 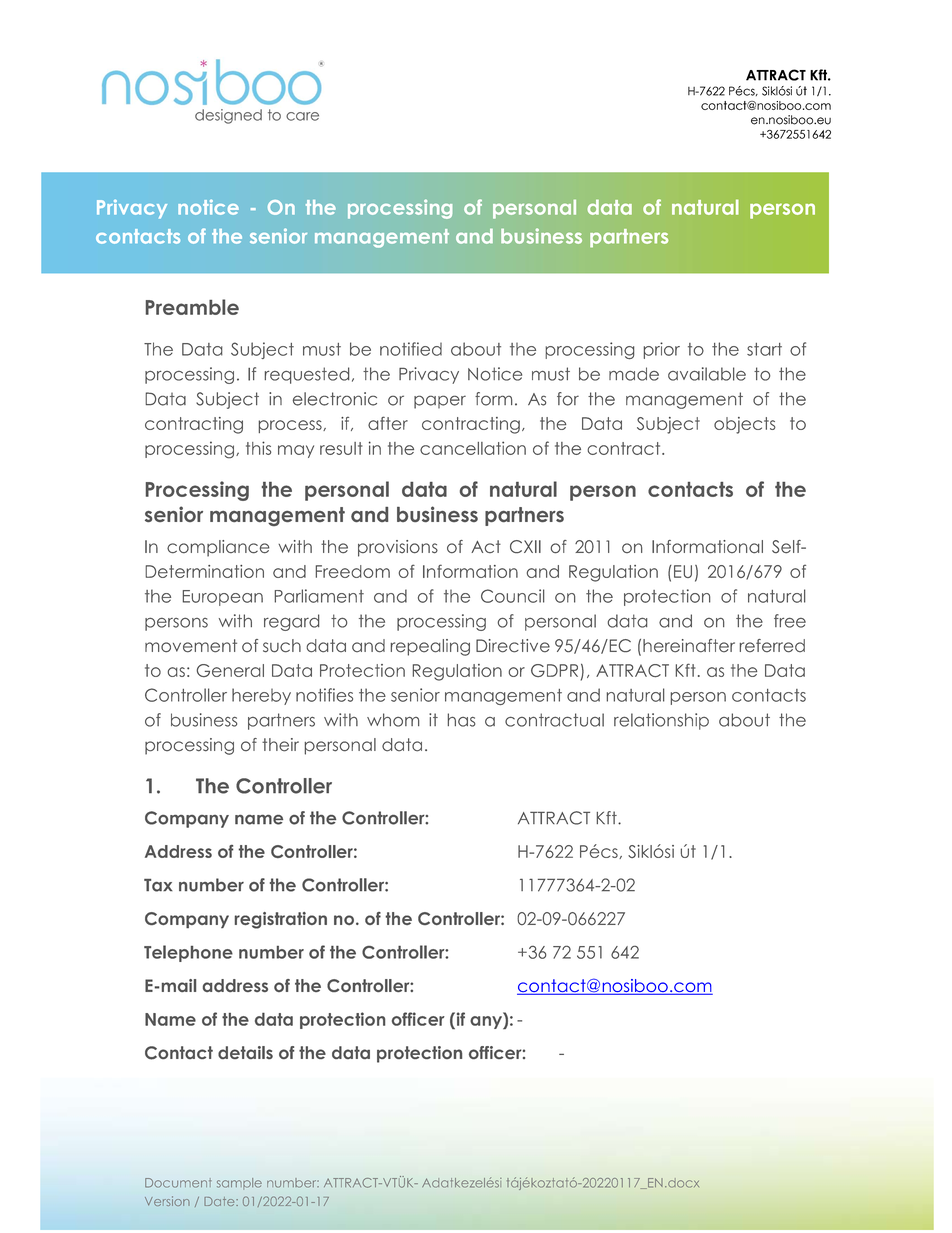 What do you see at coordinates (280, 745) in the document?
I see `their` at bounding box center [280, 745].
